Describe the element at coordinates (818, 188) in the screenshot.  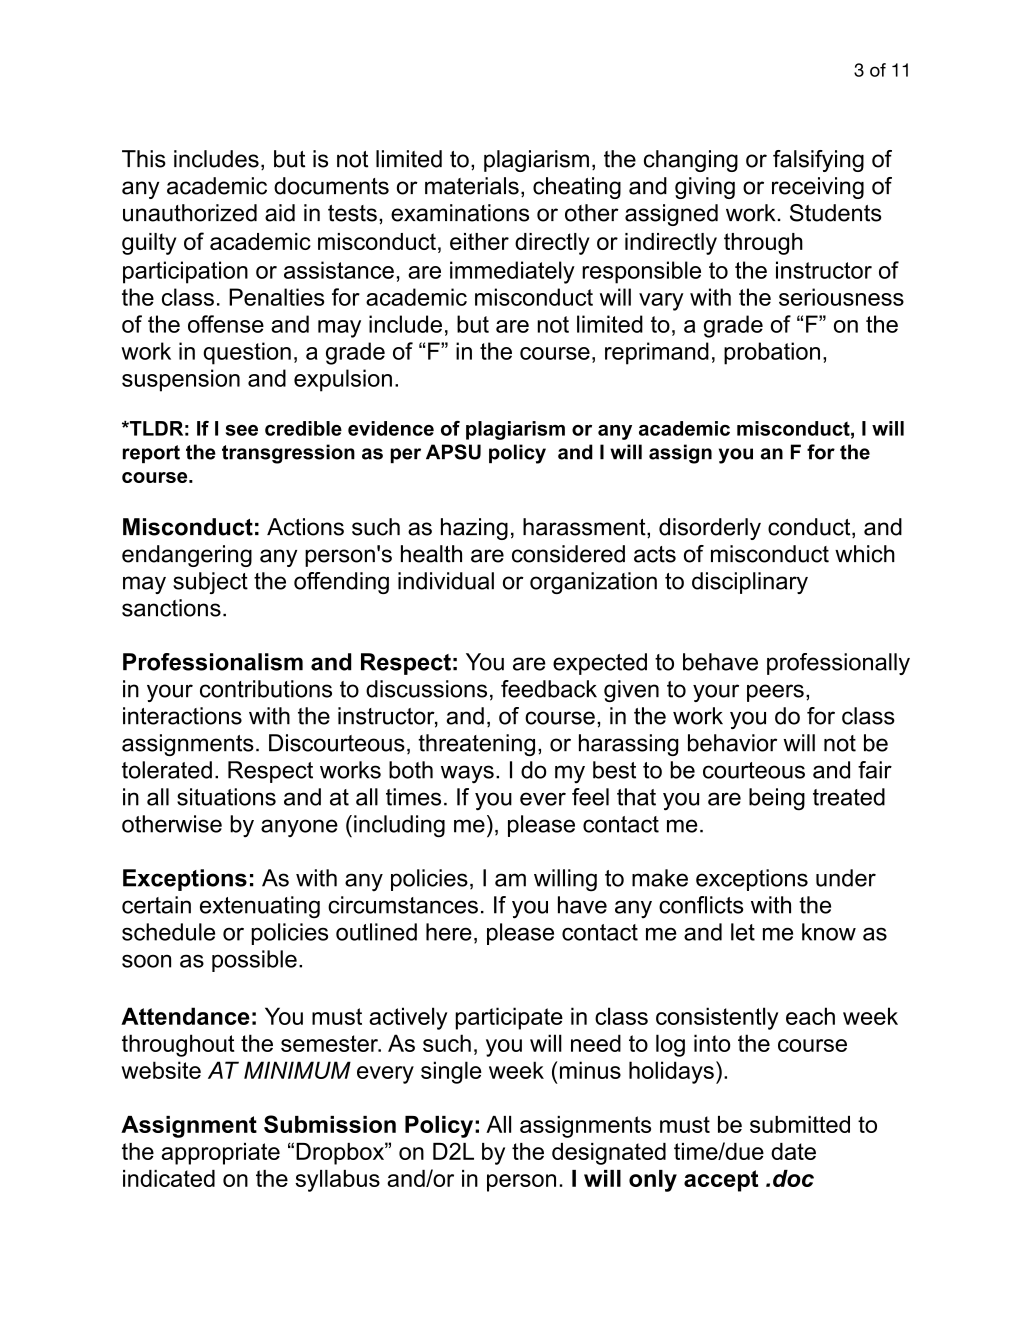
I see `receiving` at that location.
